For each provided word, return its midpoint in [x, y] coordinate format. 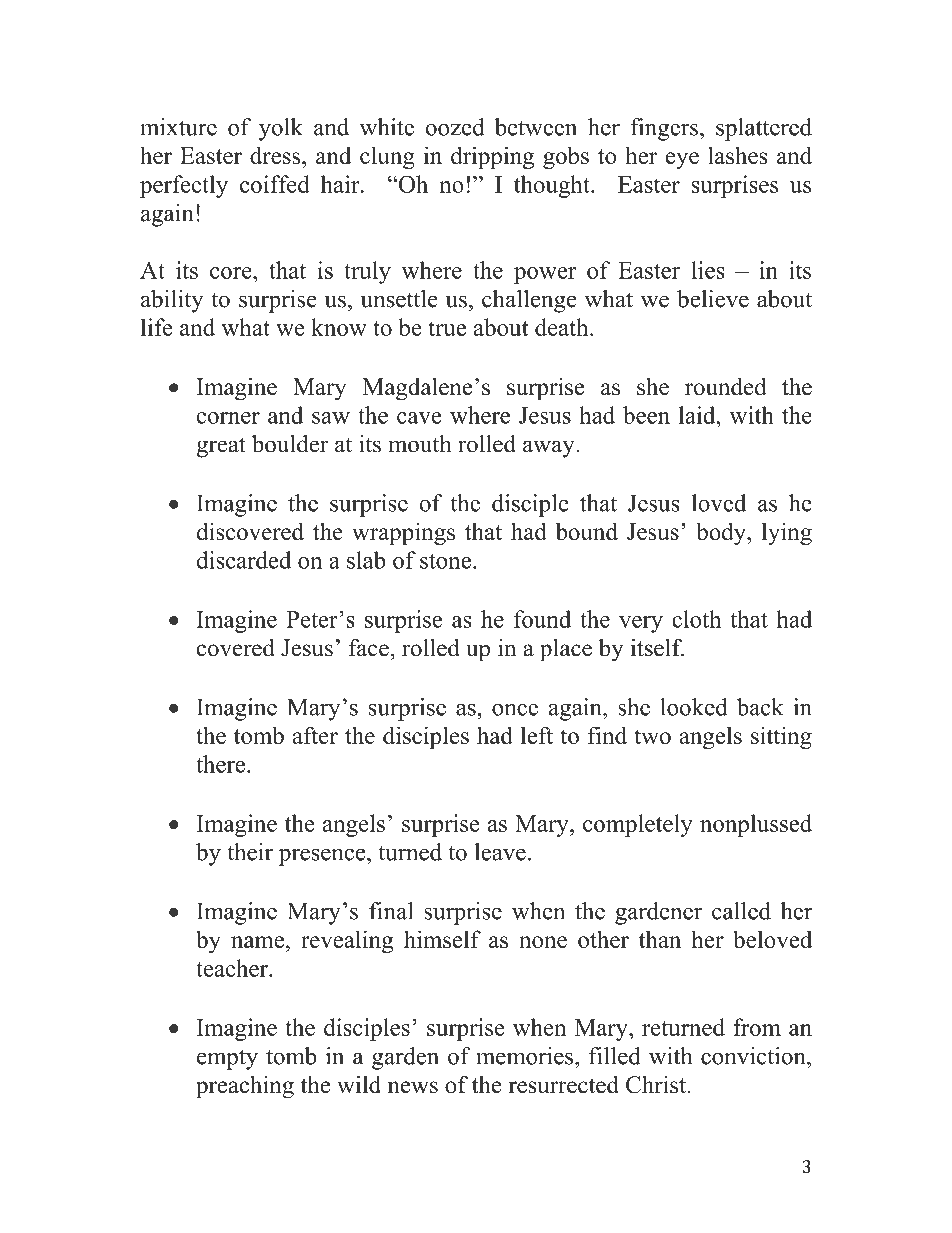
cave [419, 418]
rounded [726, 386]
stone [447, 561]
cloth [696, 619]
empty [227, 1059]
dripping [492, 157]
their [250, 852]
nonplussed [756, 825]
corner [228, 418]
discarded [244, 560]
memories [524, 1056]
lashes [738, 155]
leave [500, 852]
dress [276, 155]
